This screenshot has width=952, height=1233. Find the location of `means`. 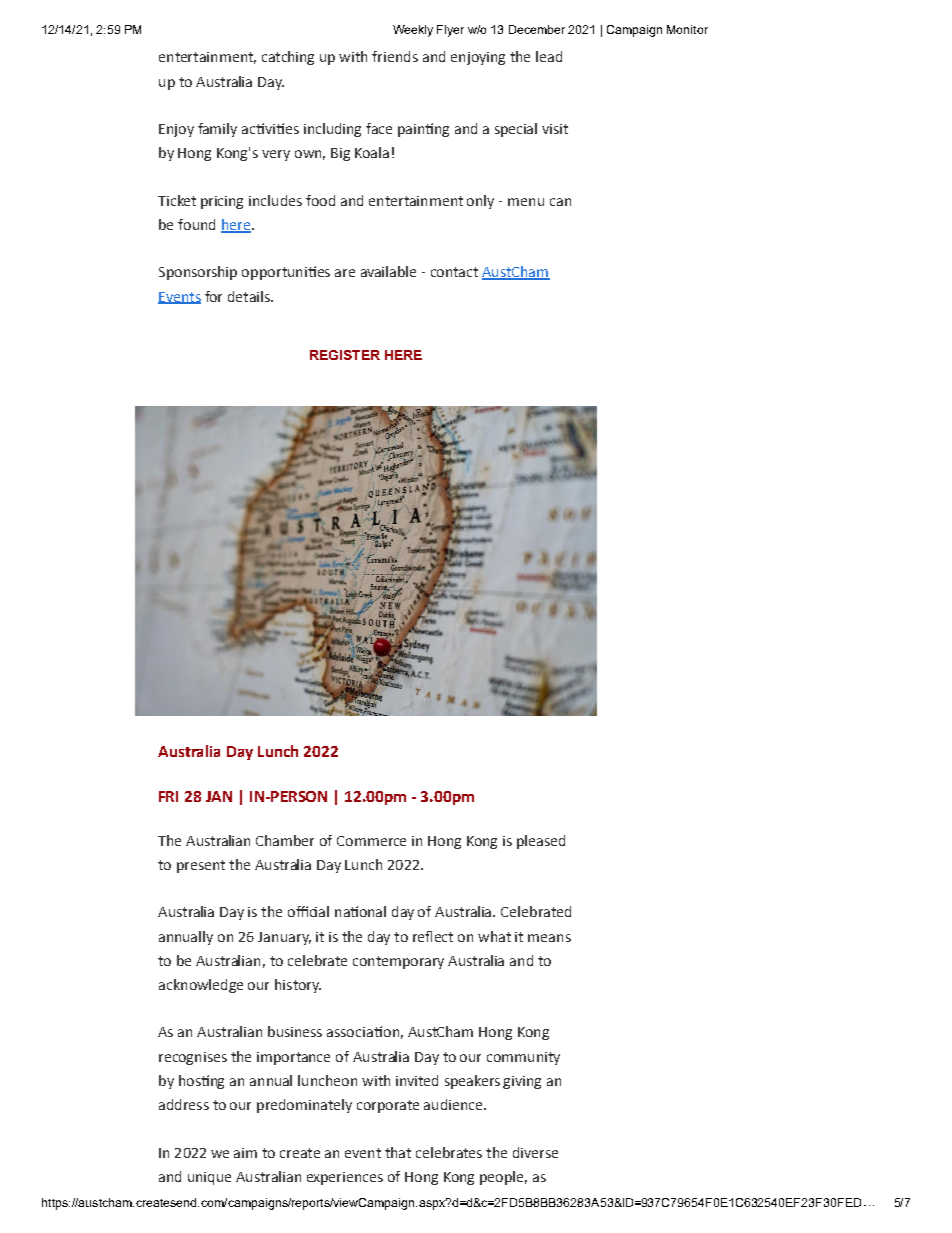

means is located at coordinates (549, 938).
